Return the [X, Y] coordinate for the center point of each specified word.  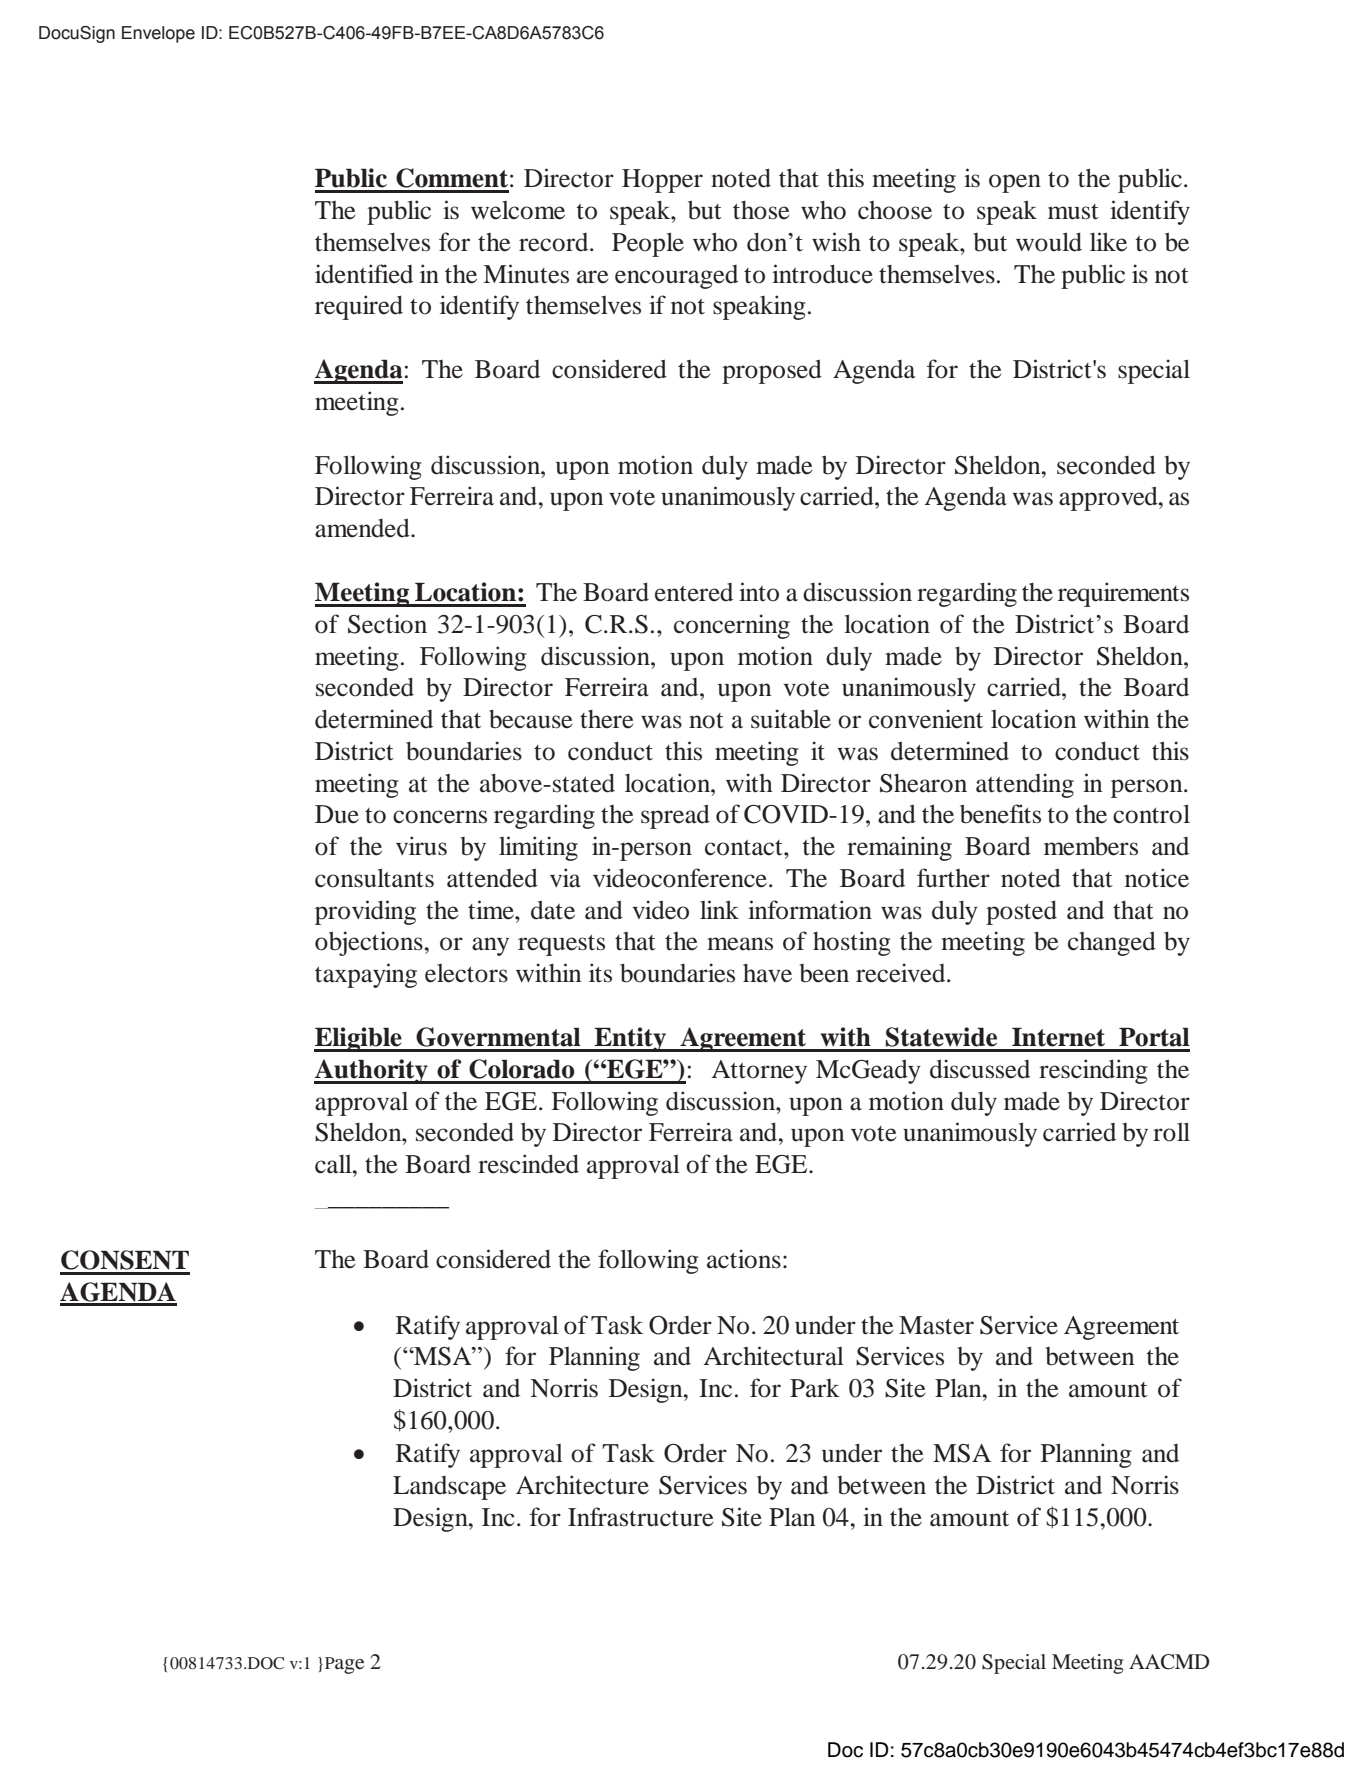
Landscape [449, 1488]
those [761, 210]
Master [936, 1325]
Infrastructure [641, 1517]
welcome [518, 210]
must [1073, 212]
